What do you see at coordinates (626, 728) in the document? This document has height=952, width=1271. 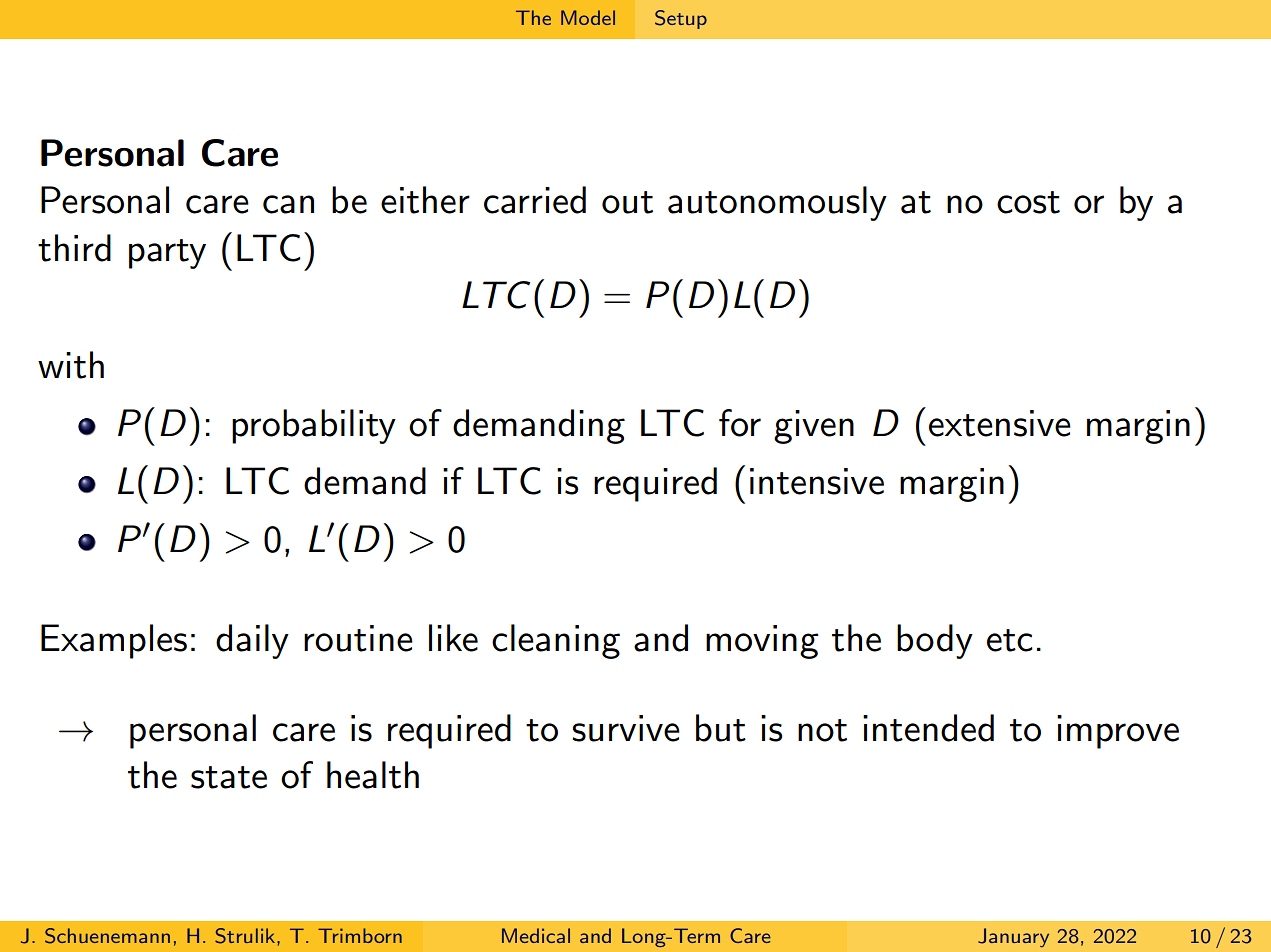 I see `survive` at bounding box center [626, 728].
